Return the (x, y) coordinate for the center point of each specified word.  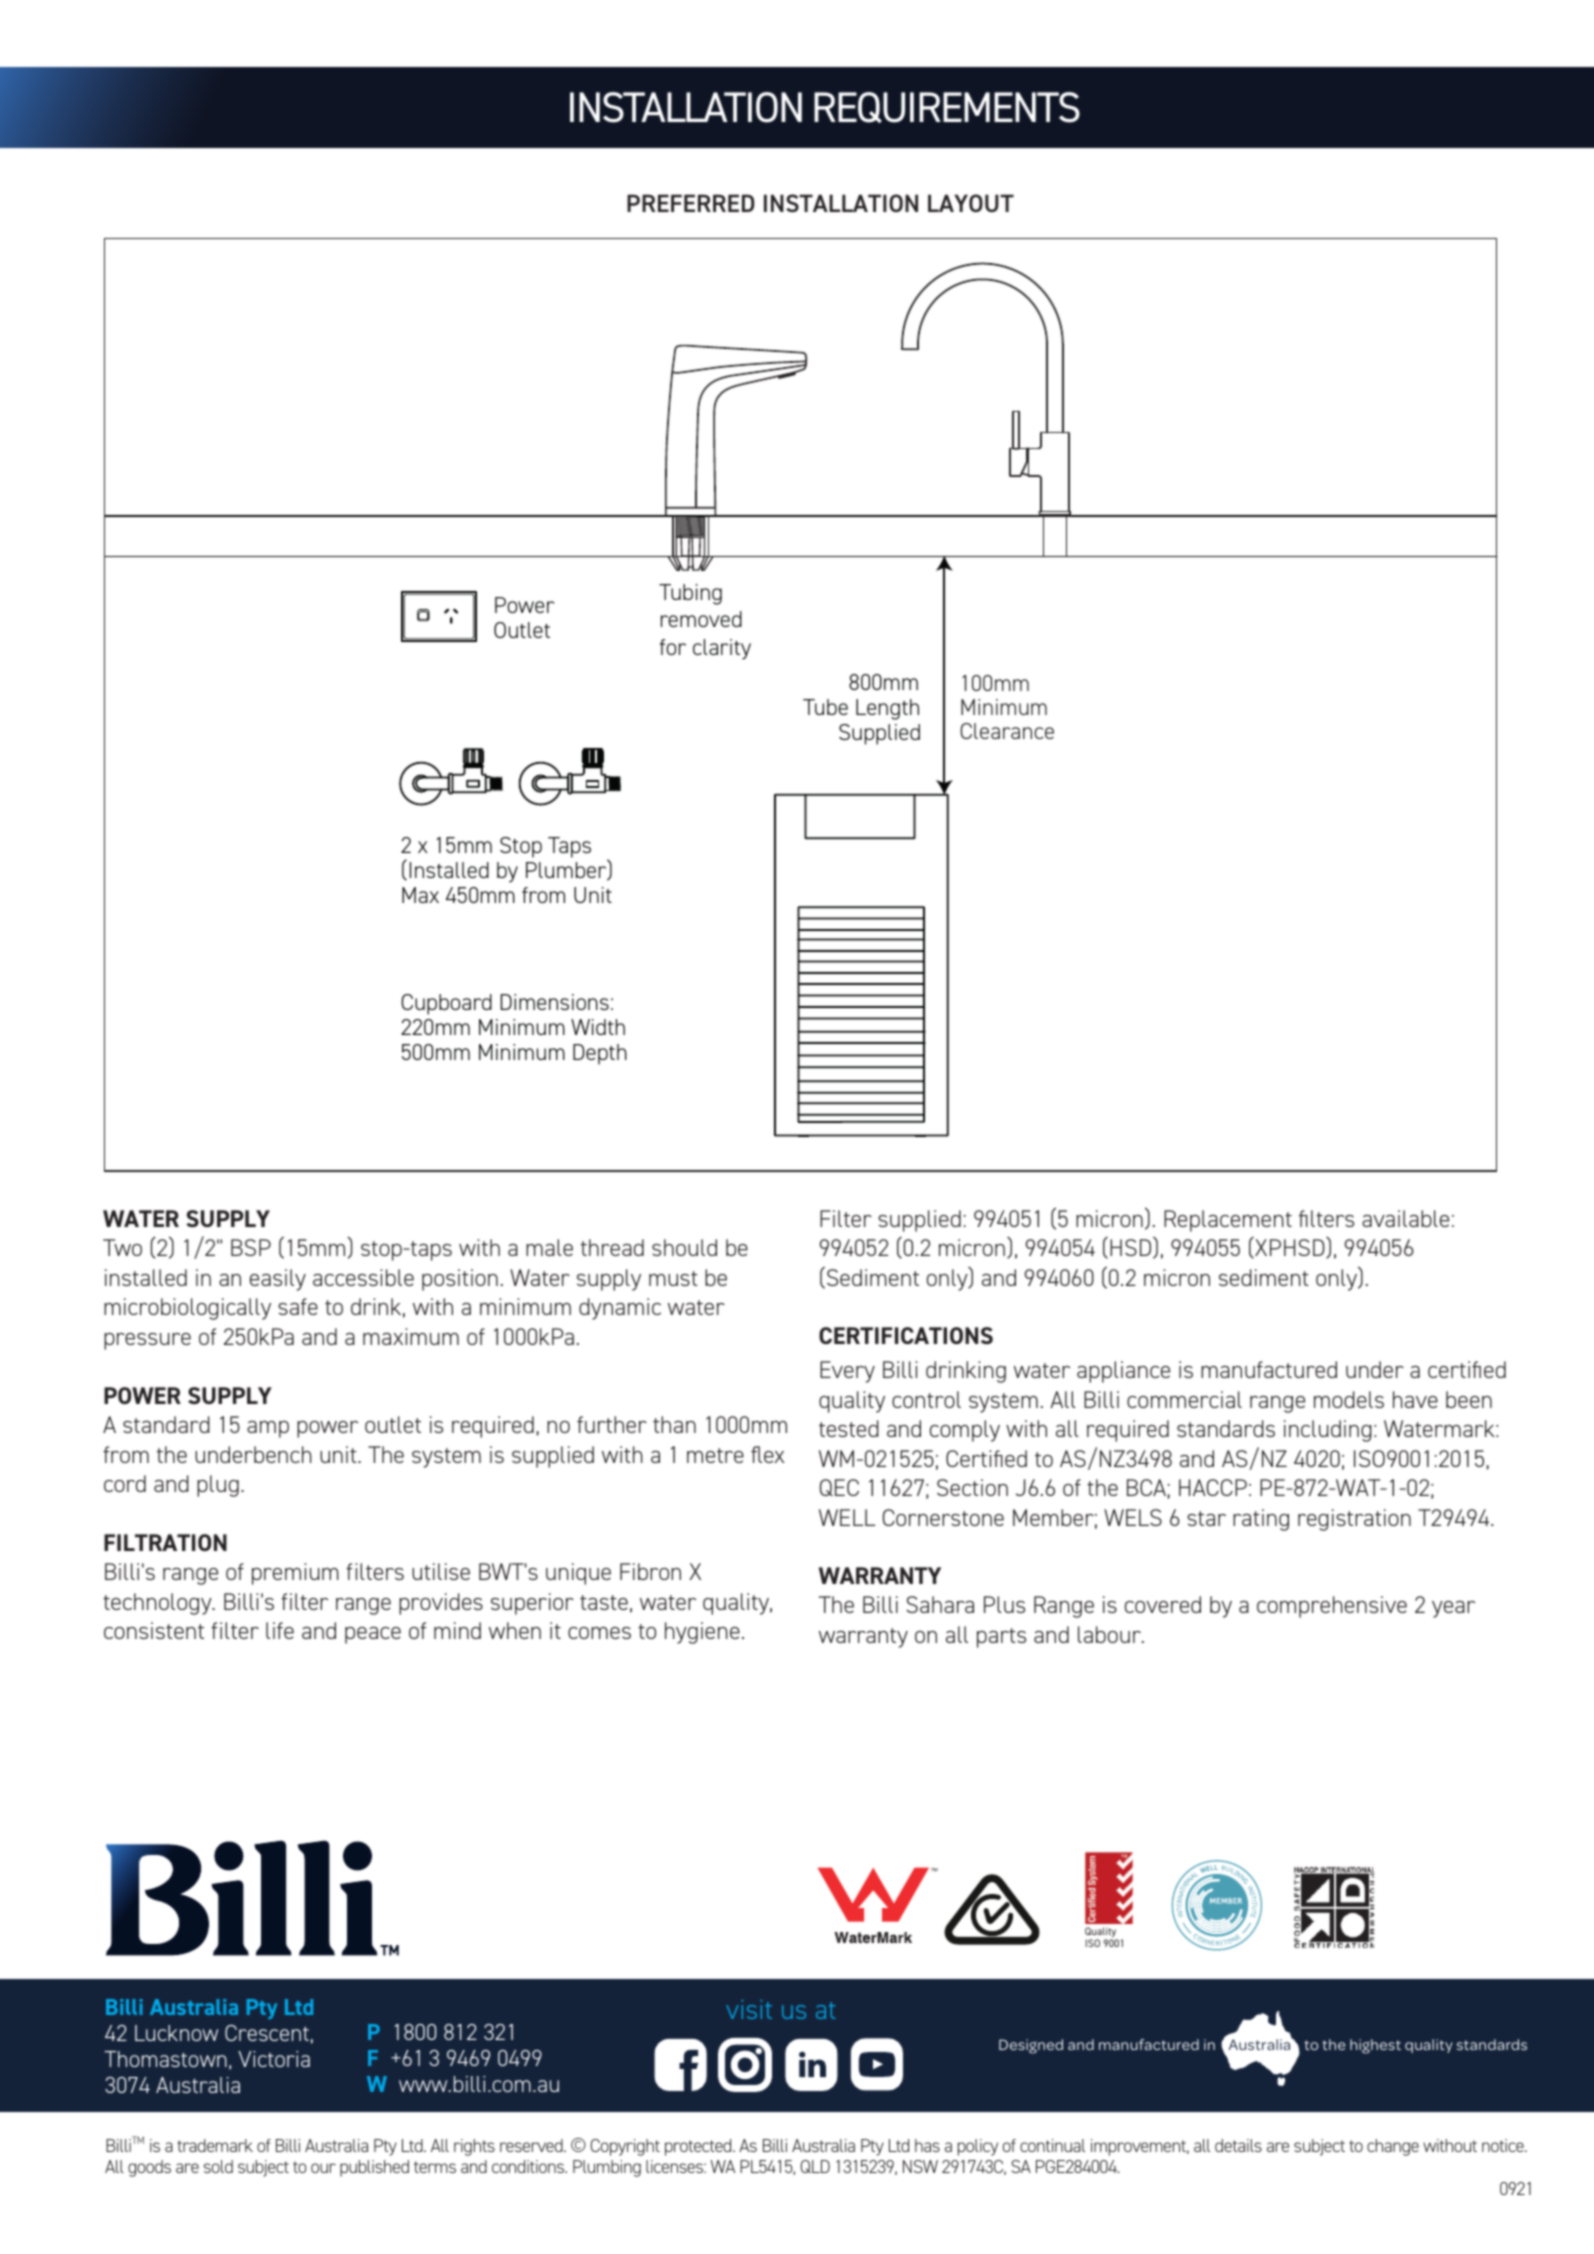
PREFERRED (690, 203)
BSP (251, 1247)
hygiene (702, 1633)
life (280, 1630)
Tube (825, 707)
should (684, 1247)
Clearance (1007, 731)
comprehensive (1332, 1607)
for (673, 647)
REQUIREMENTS (947, 107)
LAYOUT (971, 203)
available (1405, 1218)
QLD (815, 2166)
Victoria (274, 2059)
